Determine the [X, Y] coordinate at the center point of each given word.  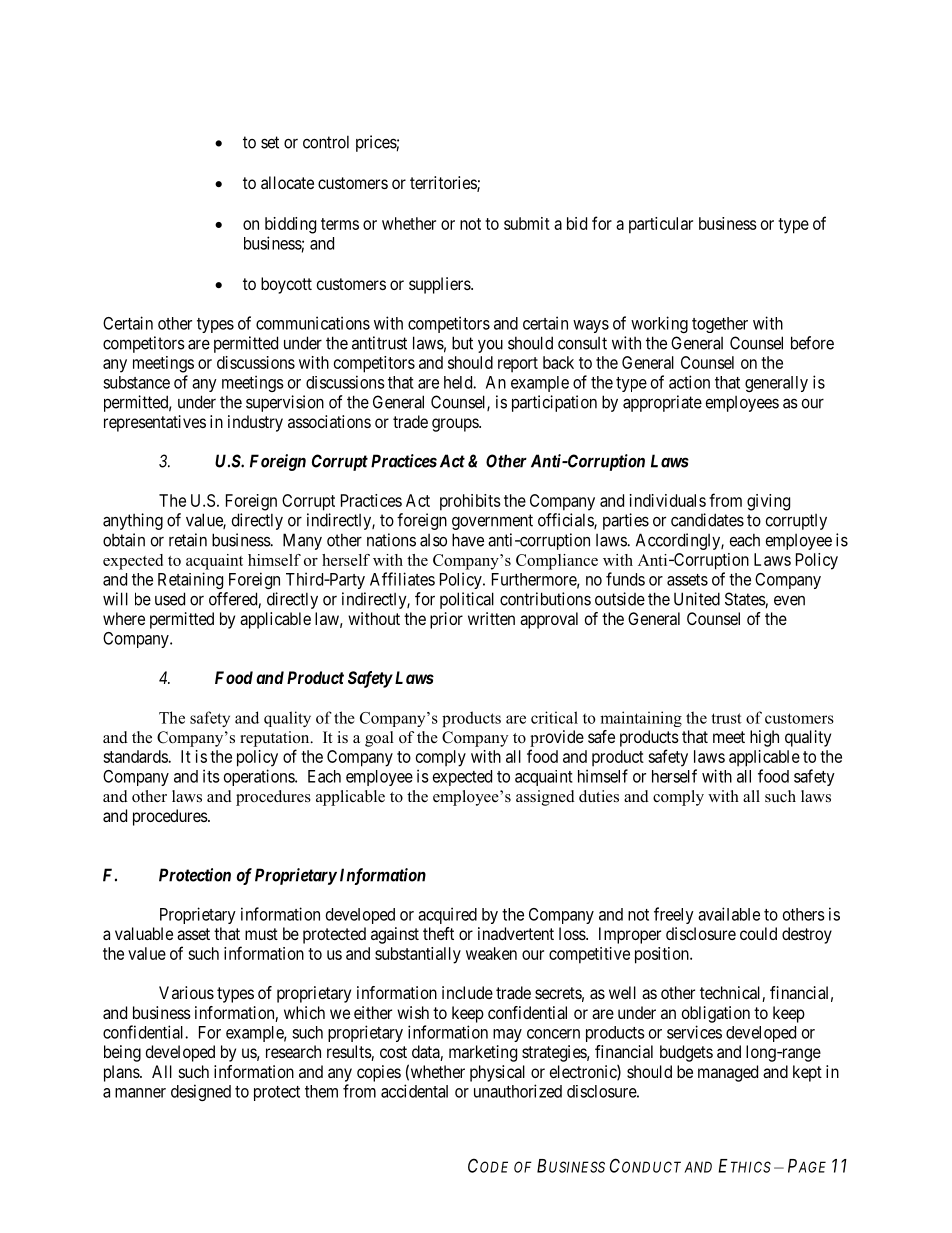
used [170, 599]
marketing [483, 1053]
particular [661, 225]
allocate [287, 182]
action [689, 382]
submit [527, 223]
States [745, 600]
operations [260, 777]
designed [201, 1092]
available [729, 914]
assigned [545, 798]
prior [446, 620]
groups [456, 425]
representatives [155, 423]
